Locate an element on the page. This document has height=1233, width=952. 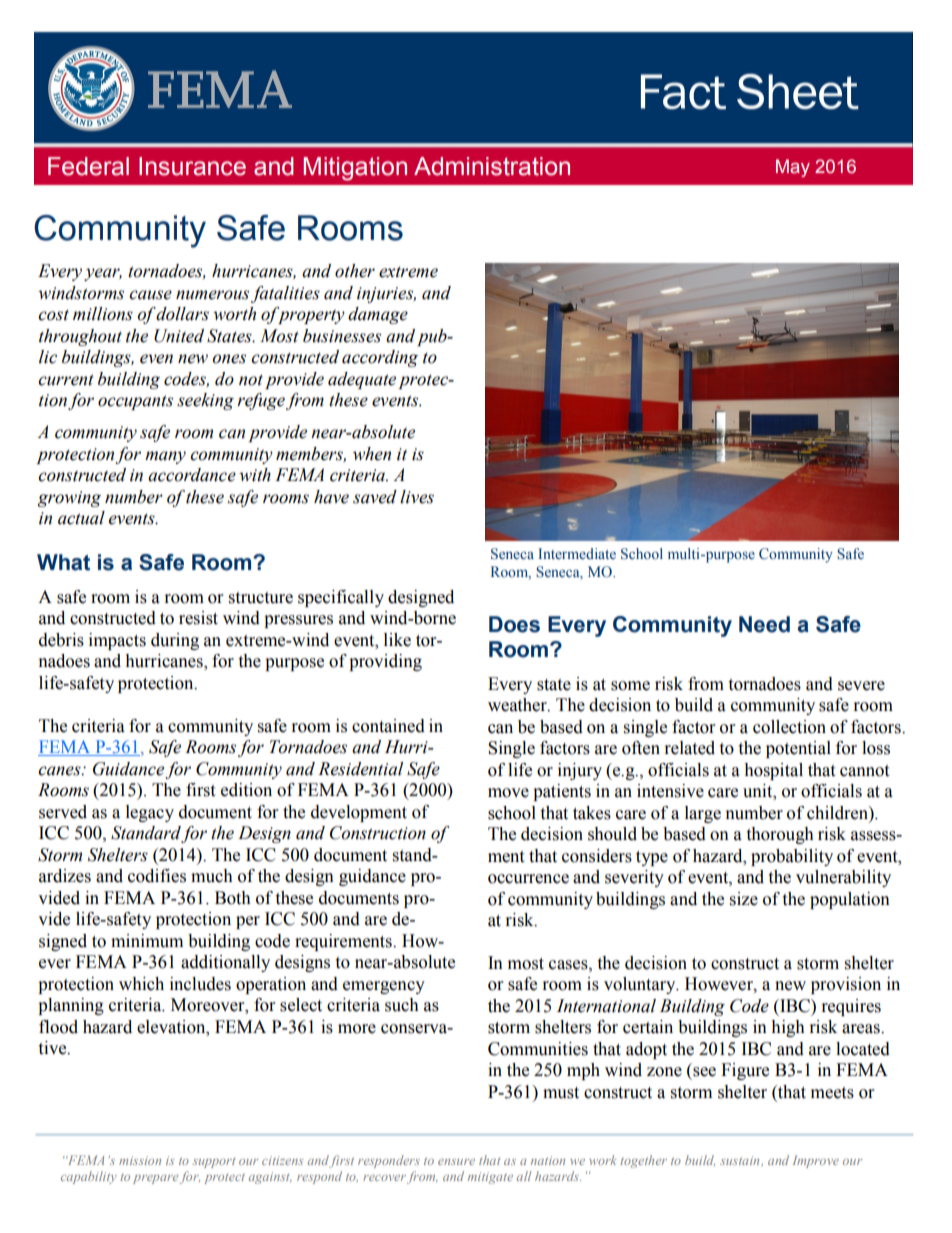
sustain is located at coordinates (741, 1160).
